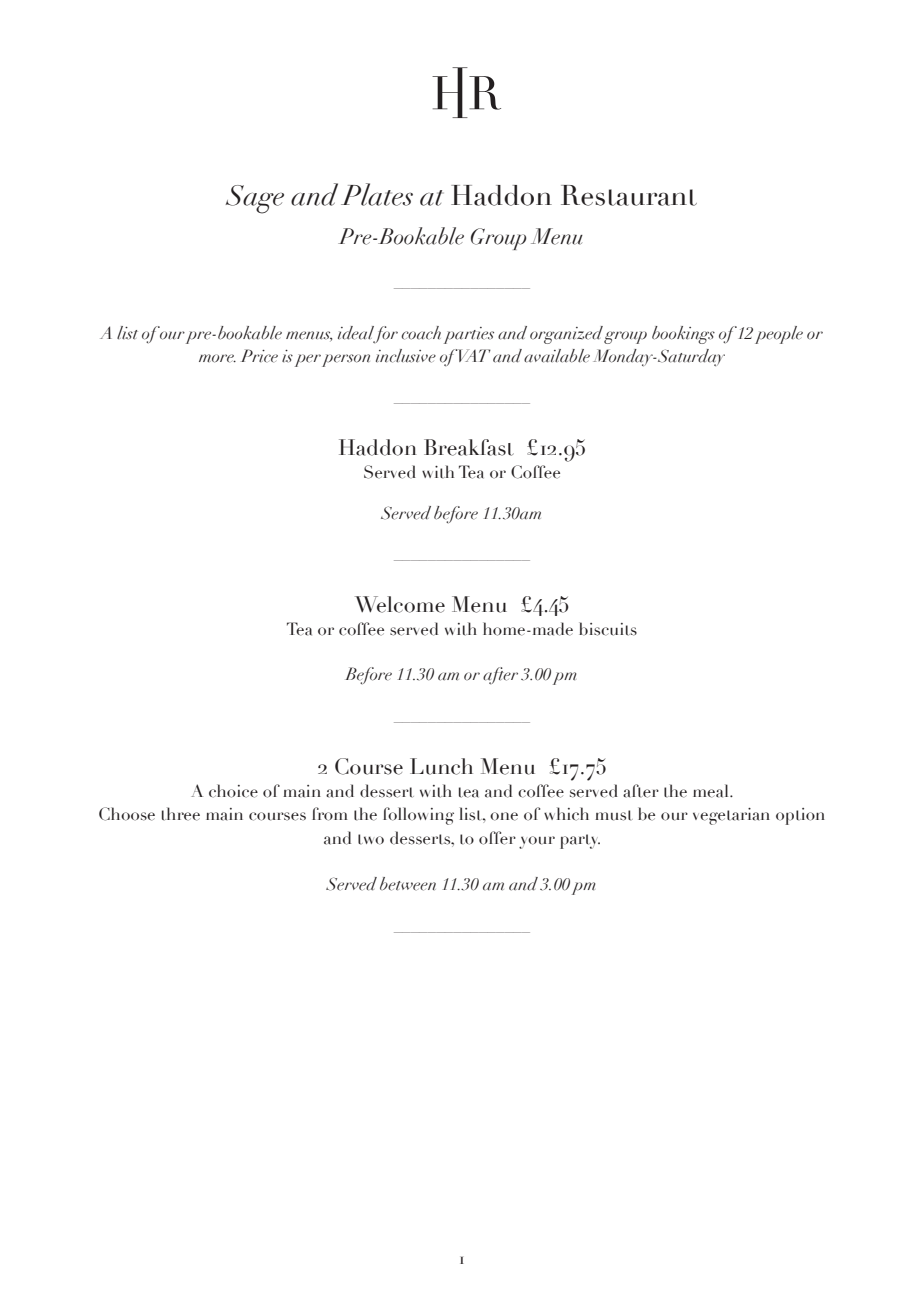 The width and height of the page is (924, 1308). What do you see at coordinates (400, 604) in the page?
I see `Welcome` at bounding box center [400, 604].
